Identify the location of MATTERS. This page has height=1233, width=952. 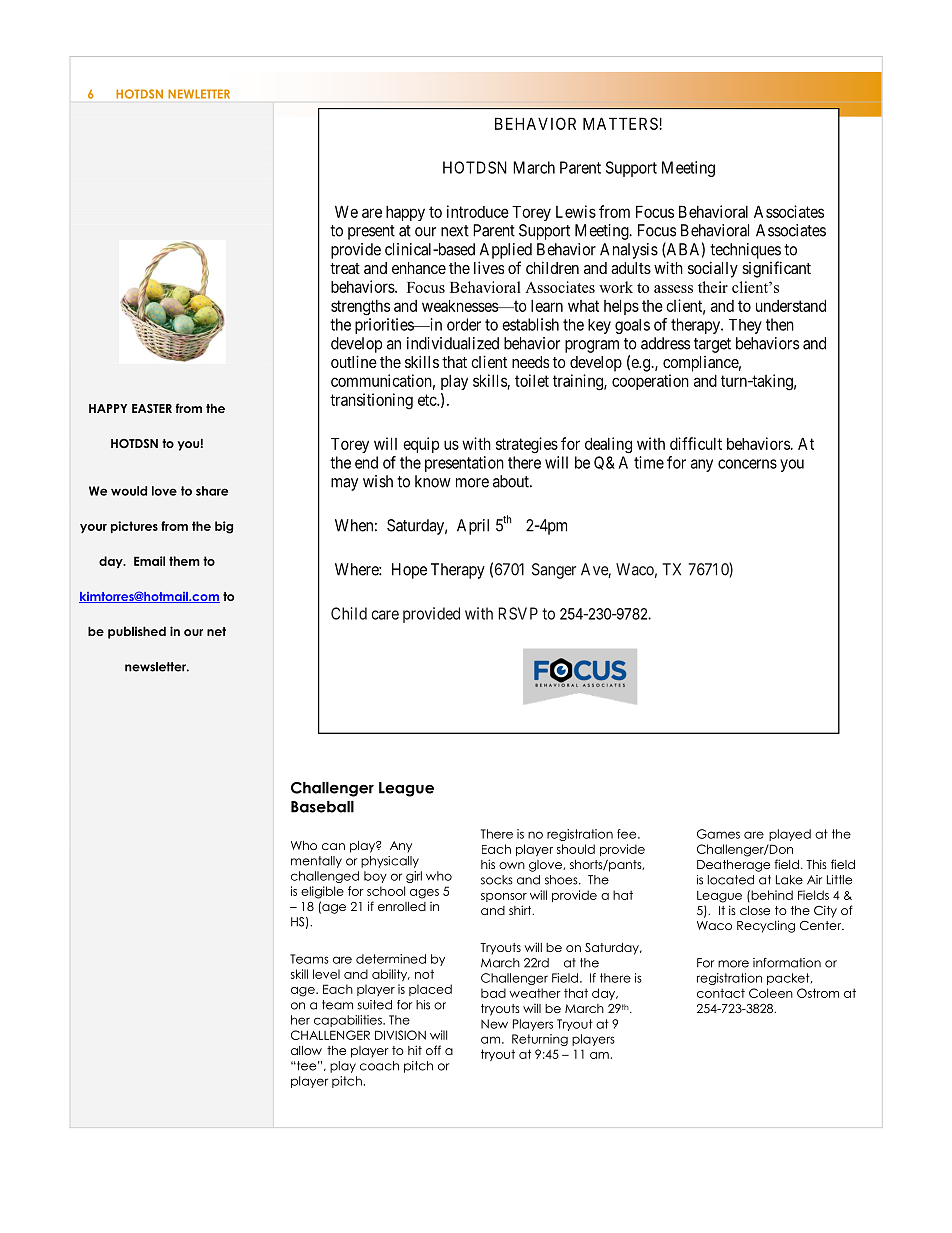
(621, 123).
